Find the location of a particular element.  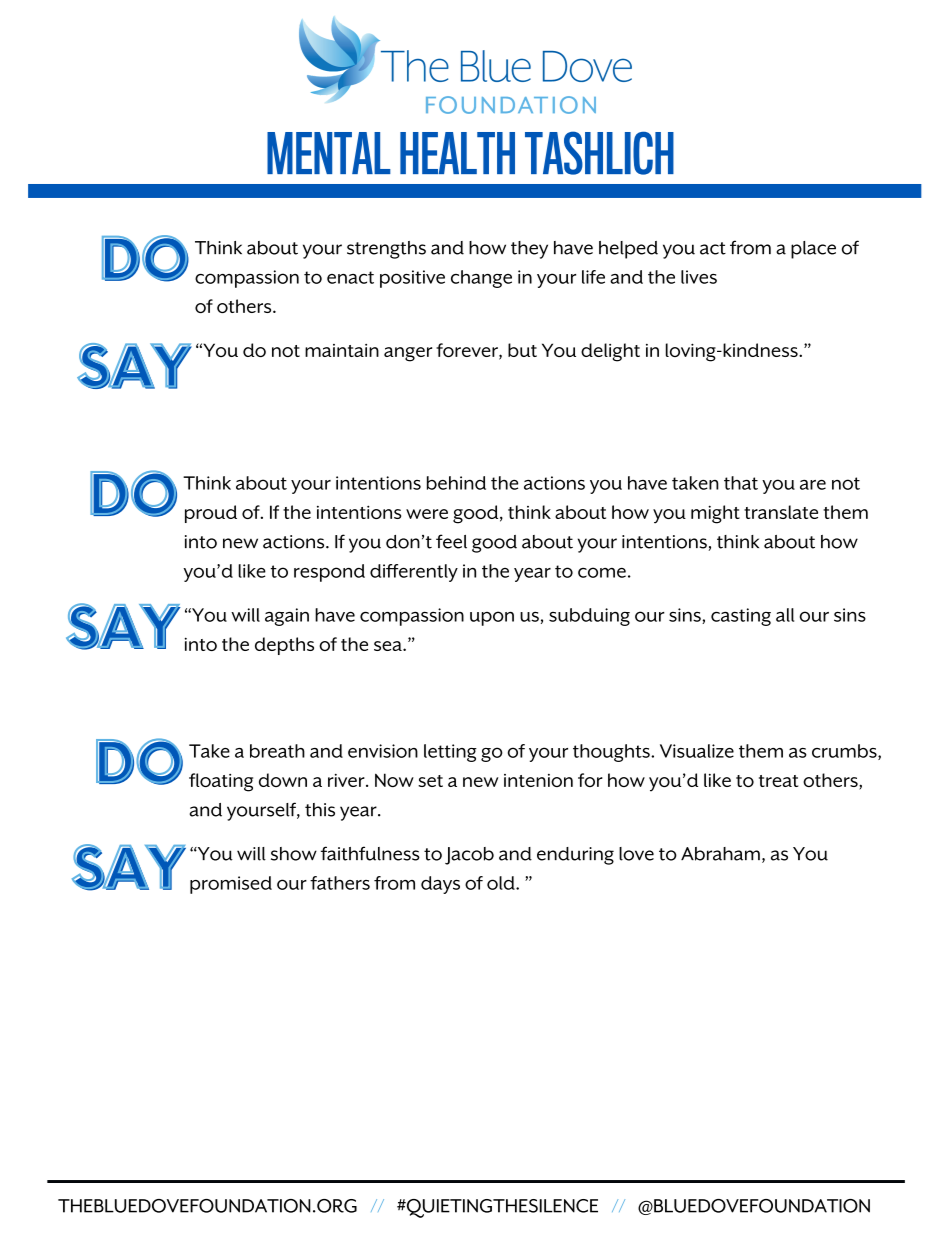

maintain is located at coordinates (342, 350).
